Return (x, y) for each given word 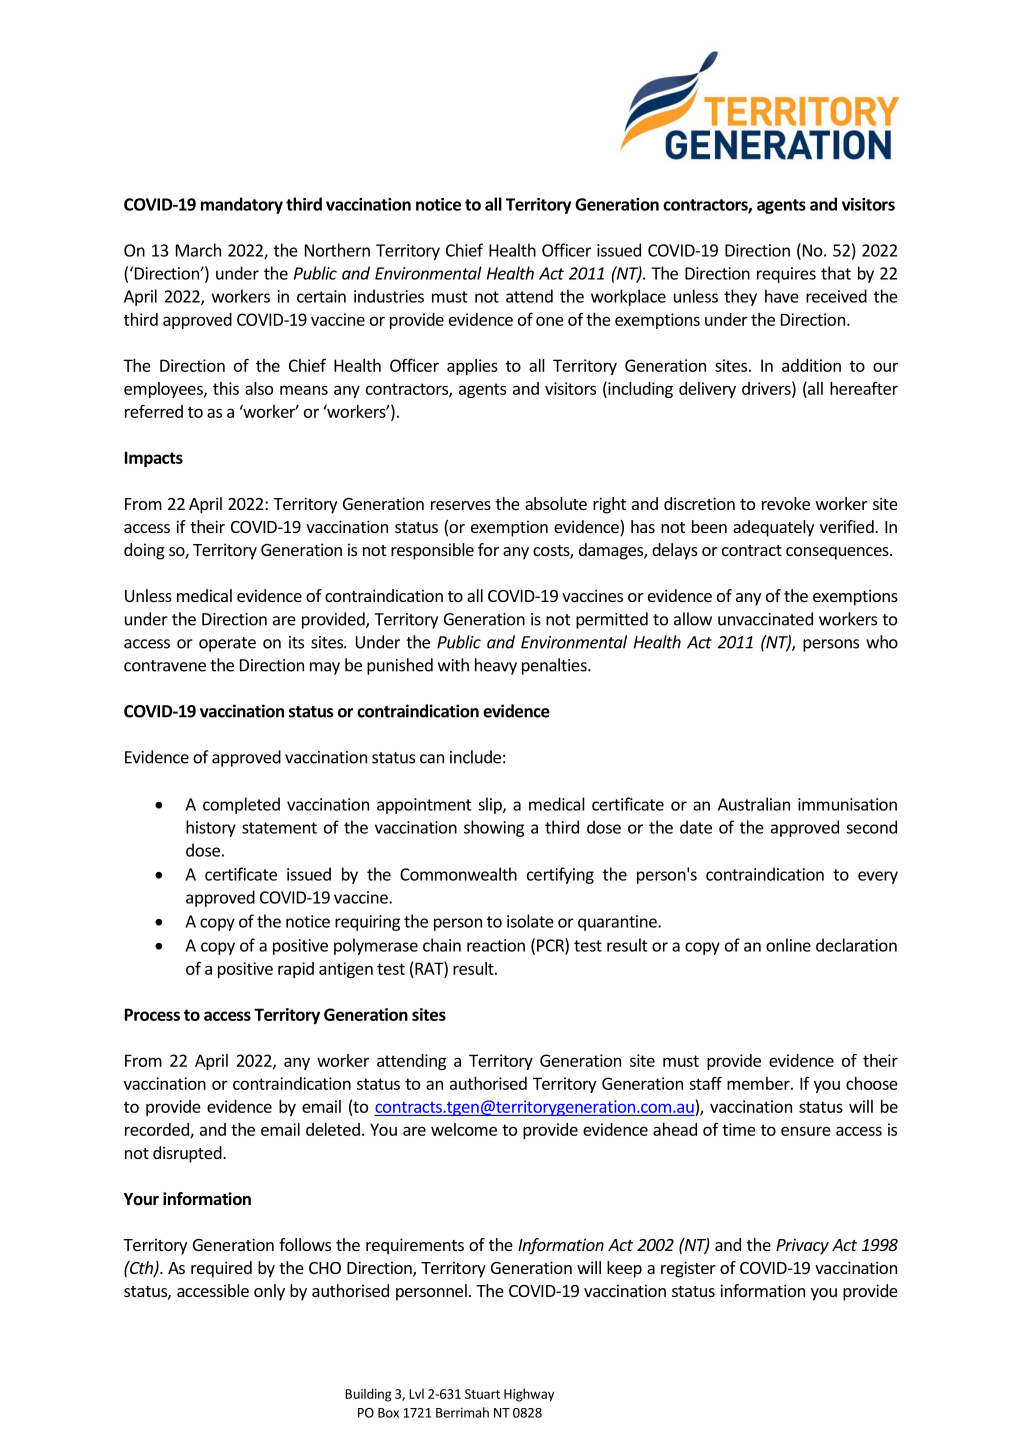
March (198, 250)
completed (241, 805)
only (269, 1292)
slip (491, 805)
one (550, 321)
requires (786, 275)
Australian (754, 804)
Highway (529, 1395)
